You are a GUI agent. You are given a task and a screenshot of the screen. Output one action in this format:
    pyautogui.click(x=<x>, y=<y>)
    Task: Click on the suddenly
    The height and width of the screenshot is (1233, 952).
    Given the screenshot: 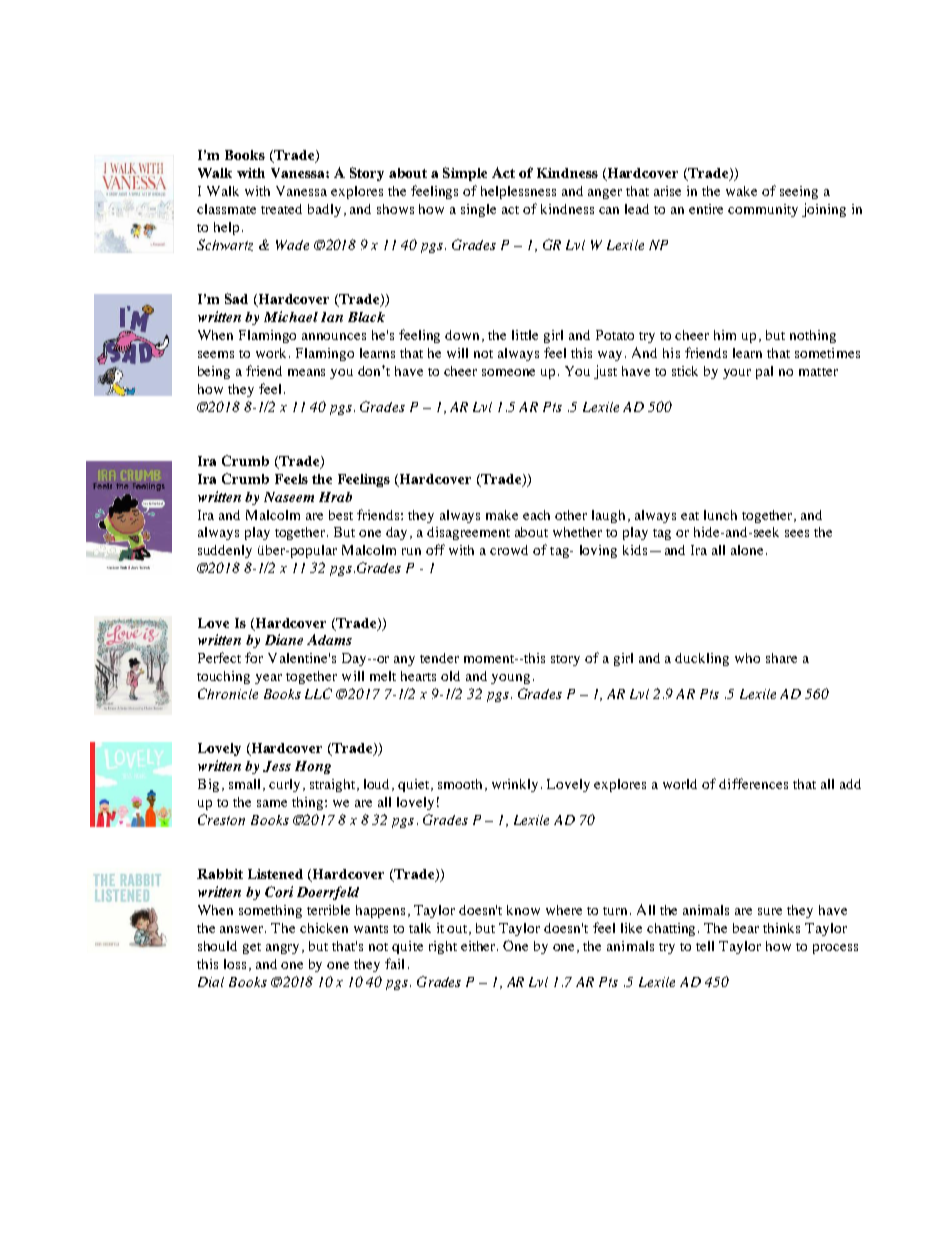 What is the action you would take?
    pyautogui.click(x=225, y=551)
